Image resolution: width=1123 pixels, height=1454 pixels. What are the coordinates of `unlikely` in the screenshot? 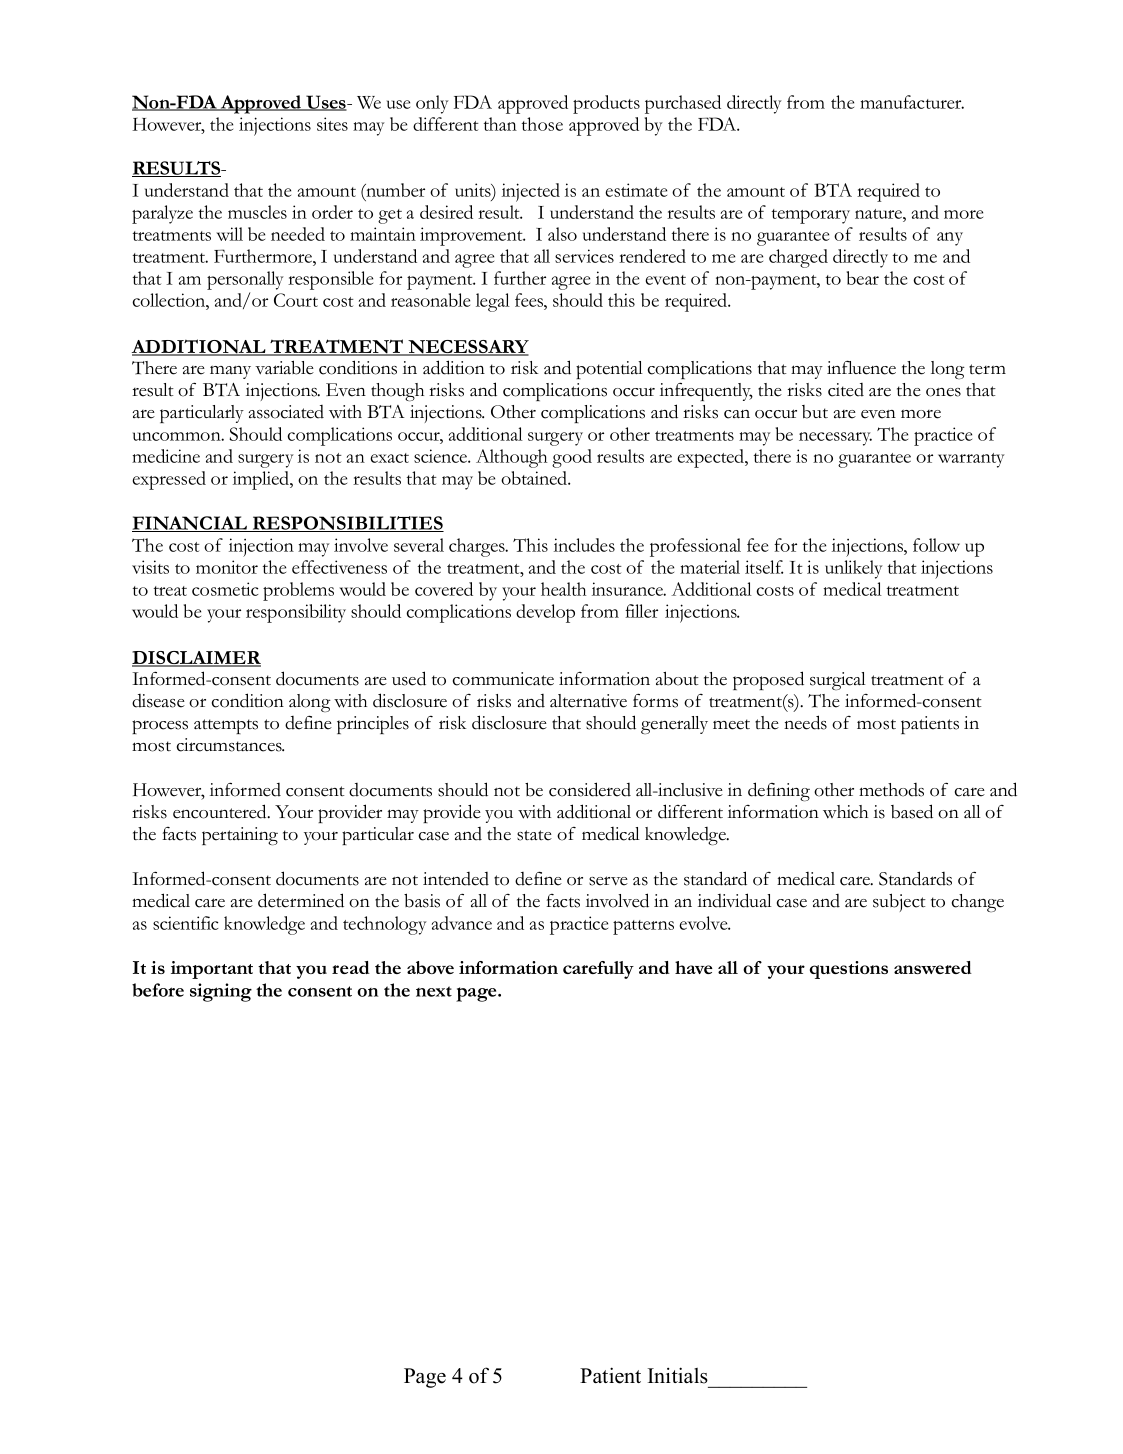 It's located at (854, 569).
